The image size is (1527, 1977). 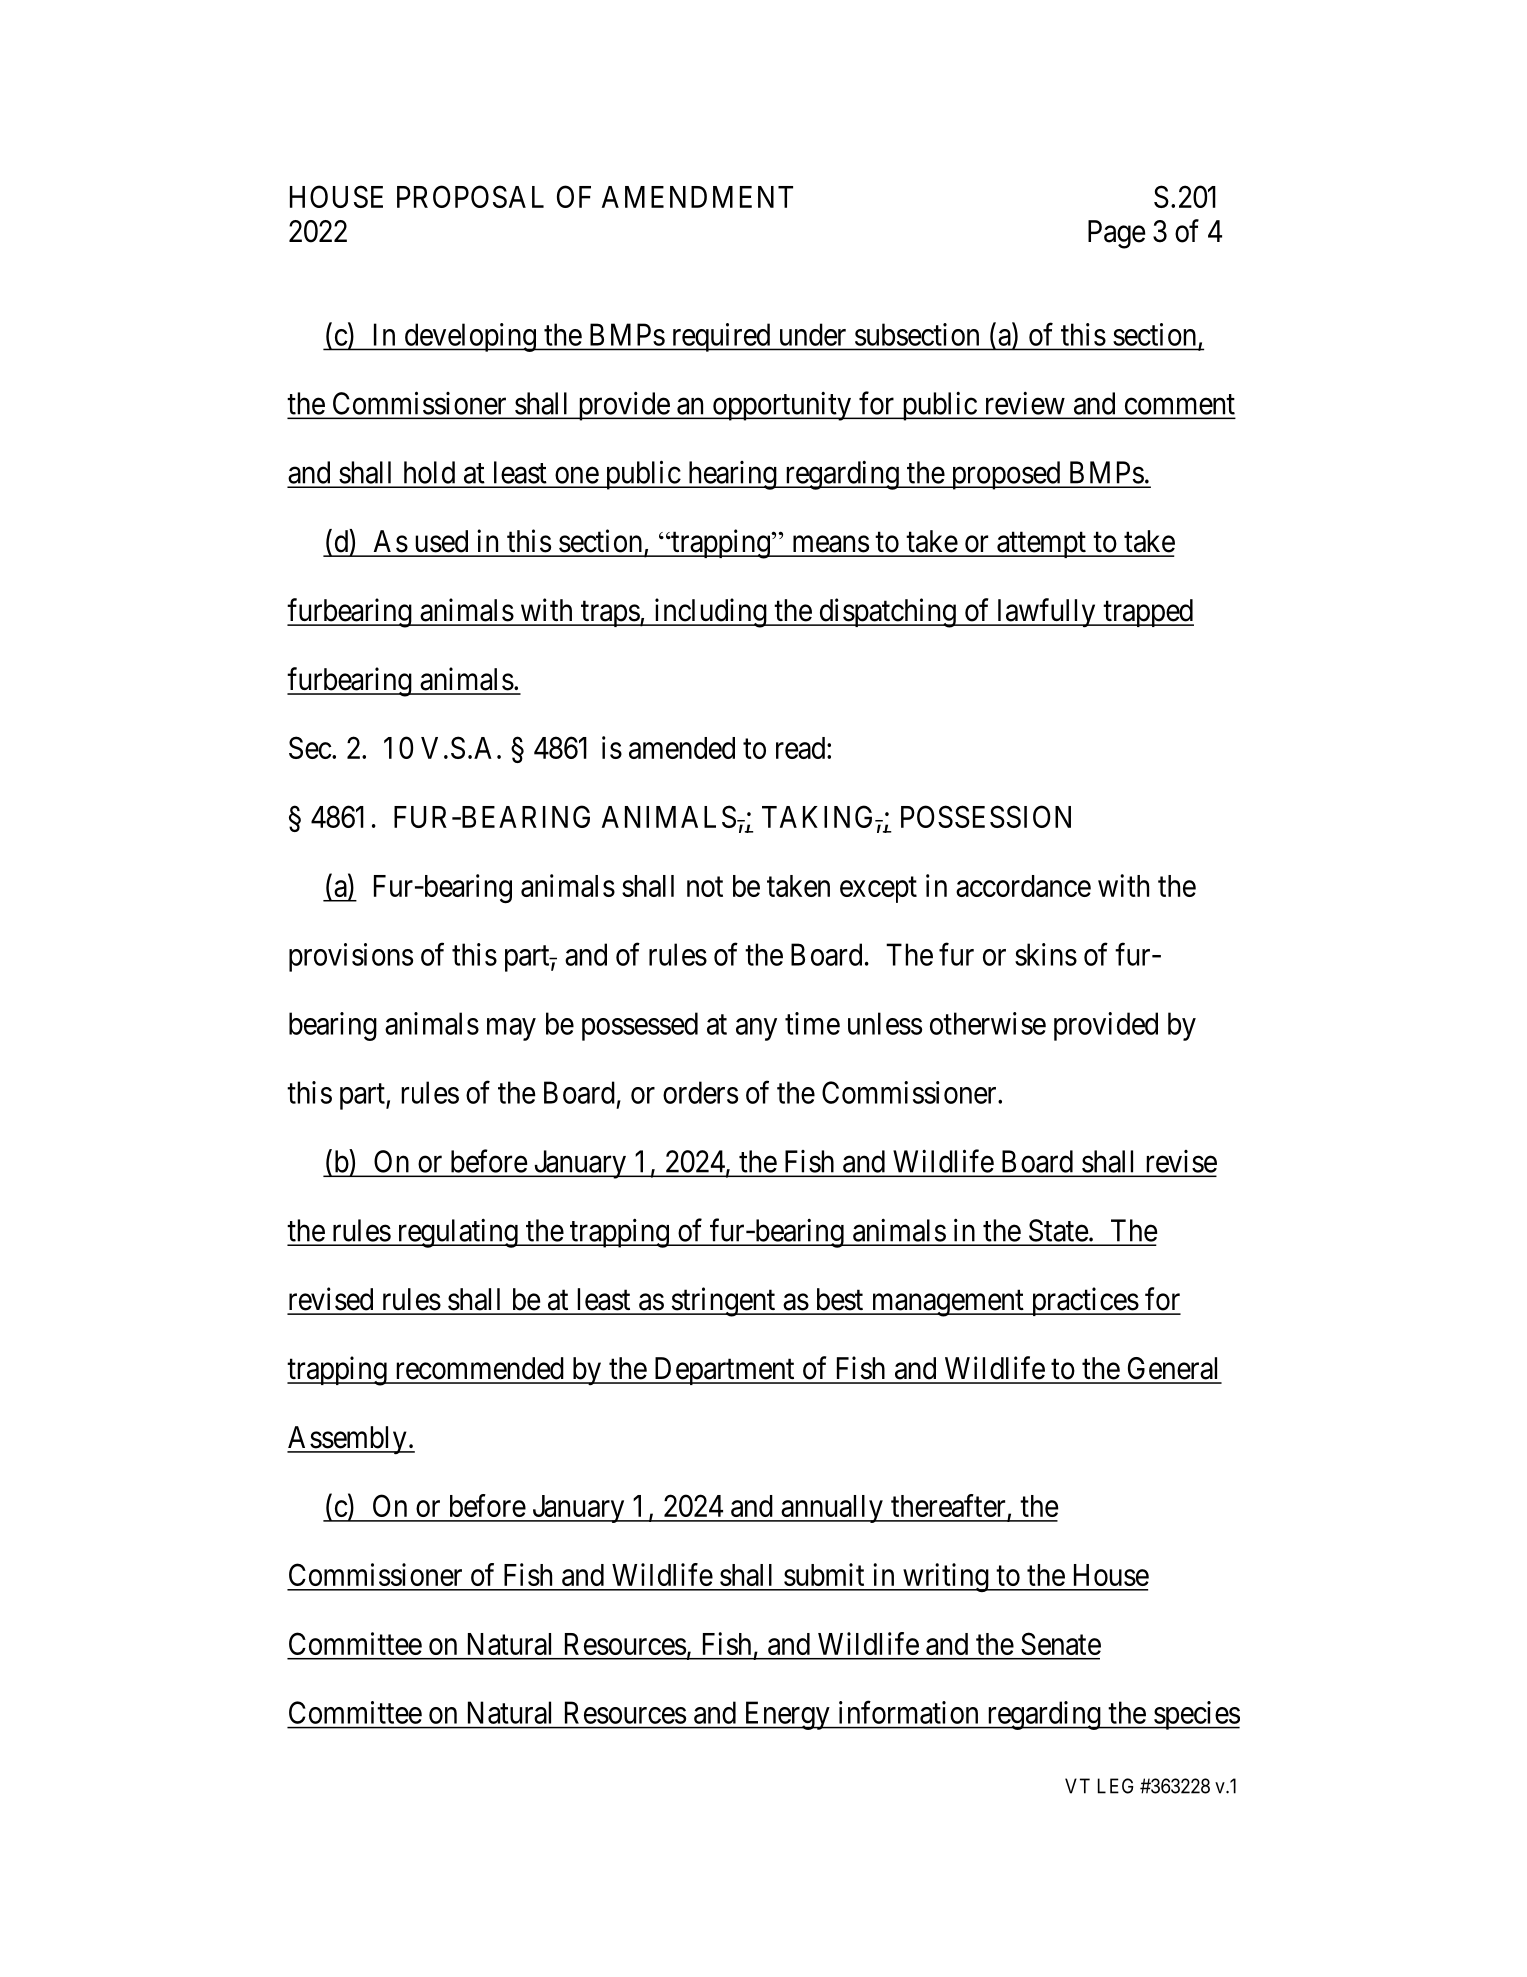 I want to click on TAKING, so click(x=819, y=816).
